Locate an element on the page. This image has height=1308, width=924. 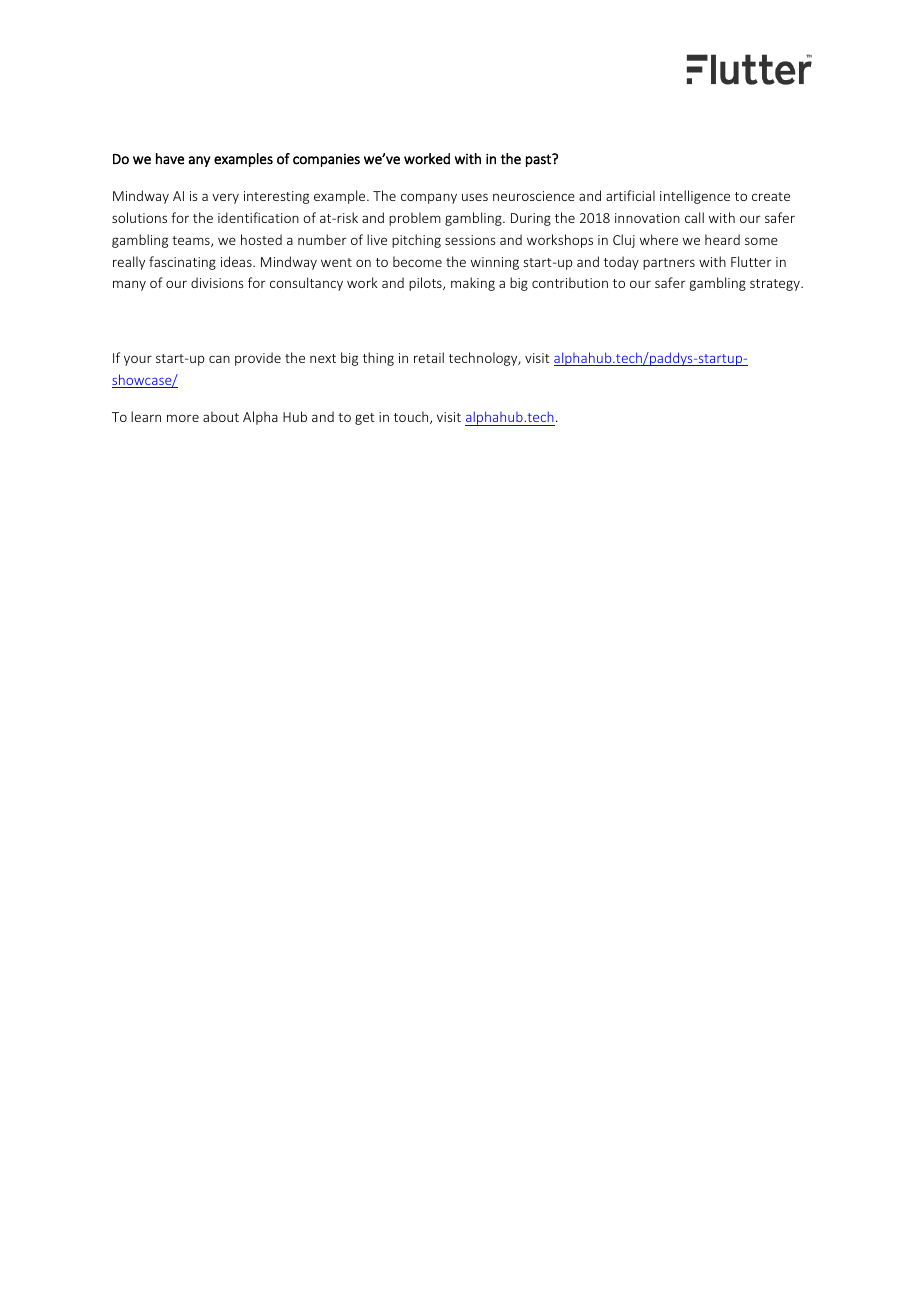
intelligence is located at coordinates (695, 197).
